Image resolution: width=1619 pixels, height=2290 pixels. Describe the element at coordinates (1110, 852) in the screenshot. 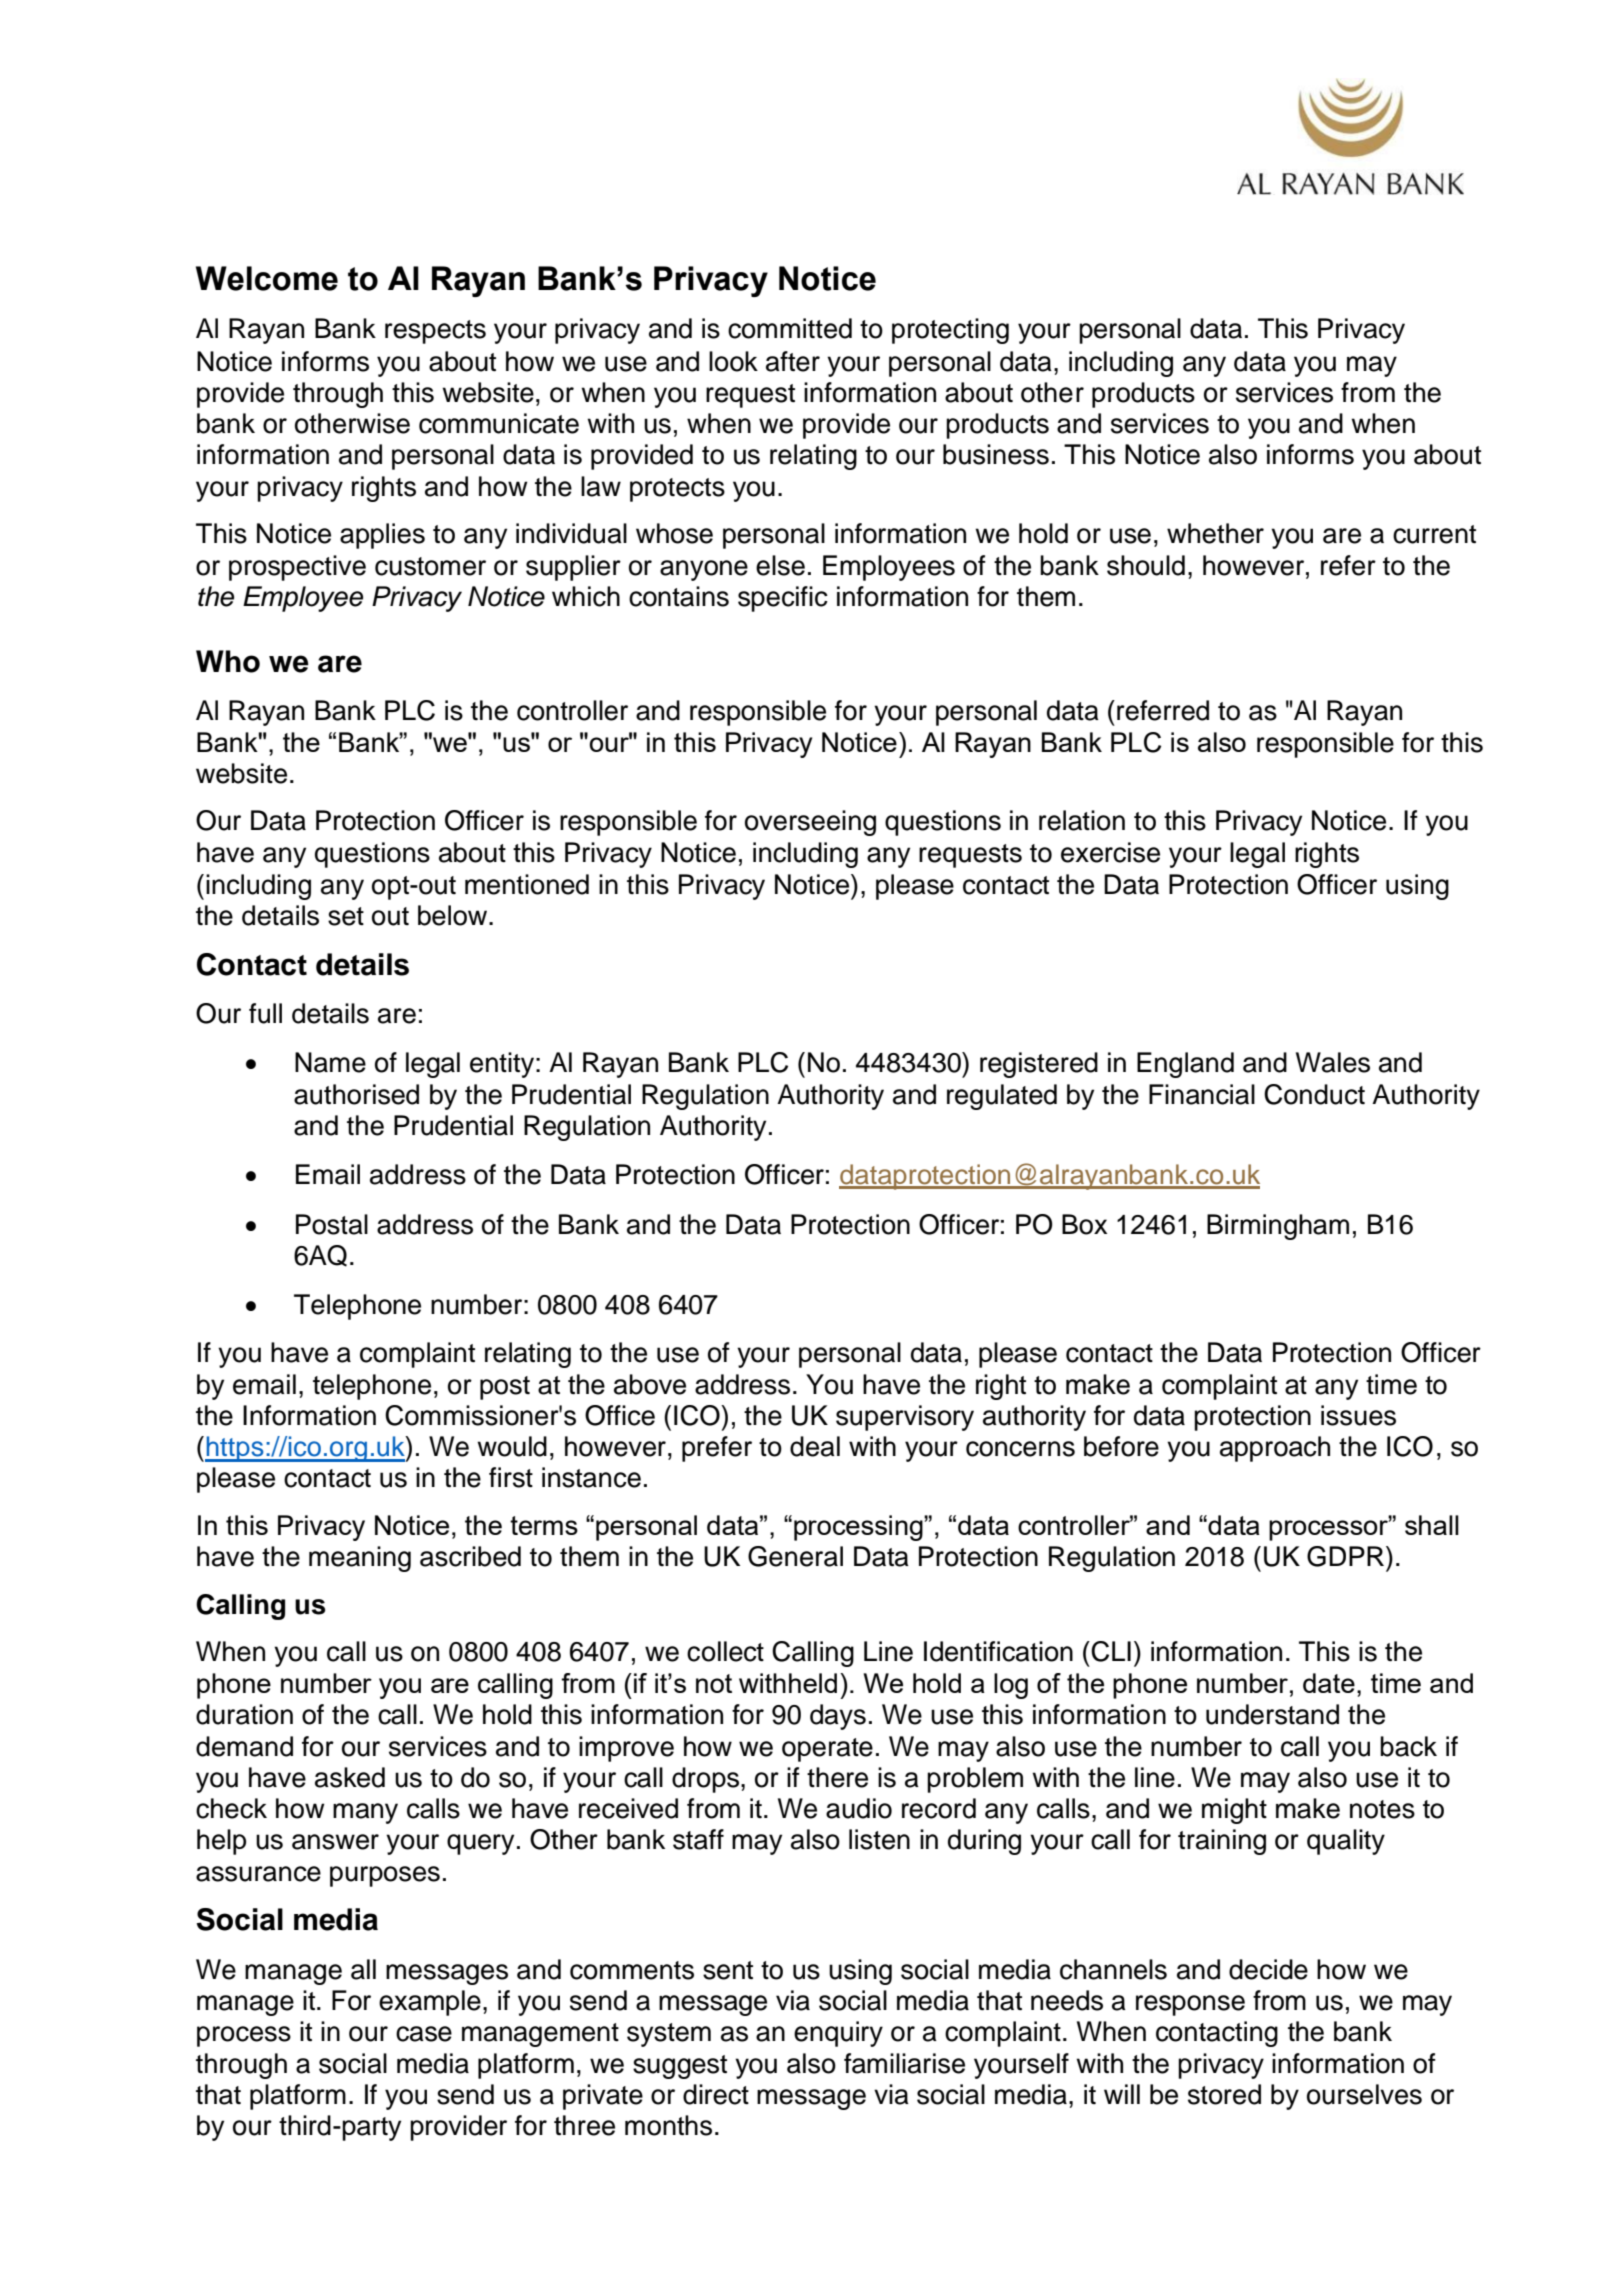

I see `exercise` at that location.
